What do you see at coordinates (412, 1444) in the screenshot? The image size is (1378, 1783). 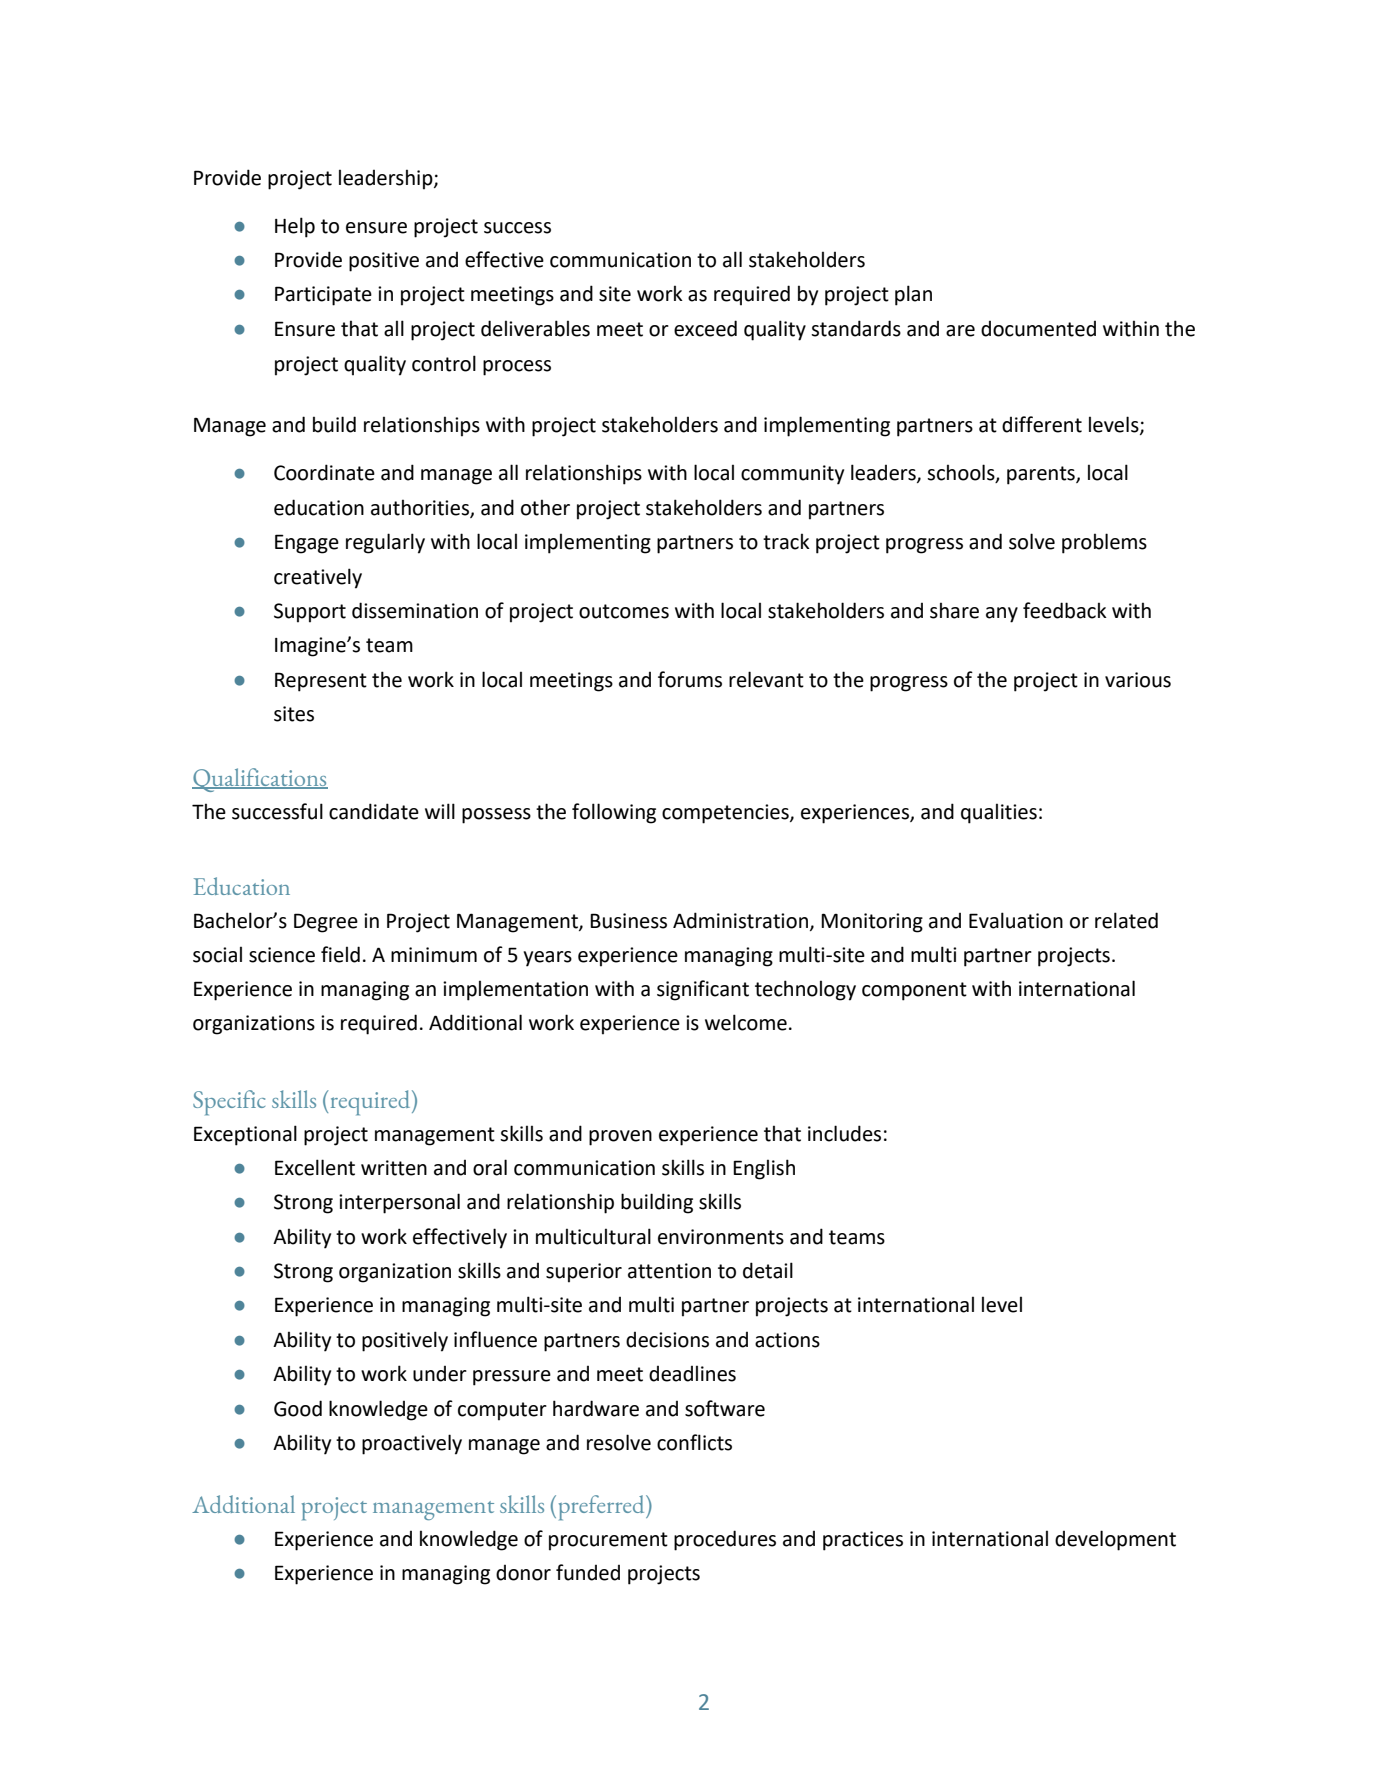 I see `proactively` at bounding box center [412, 1444].
